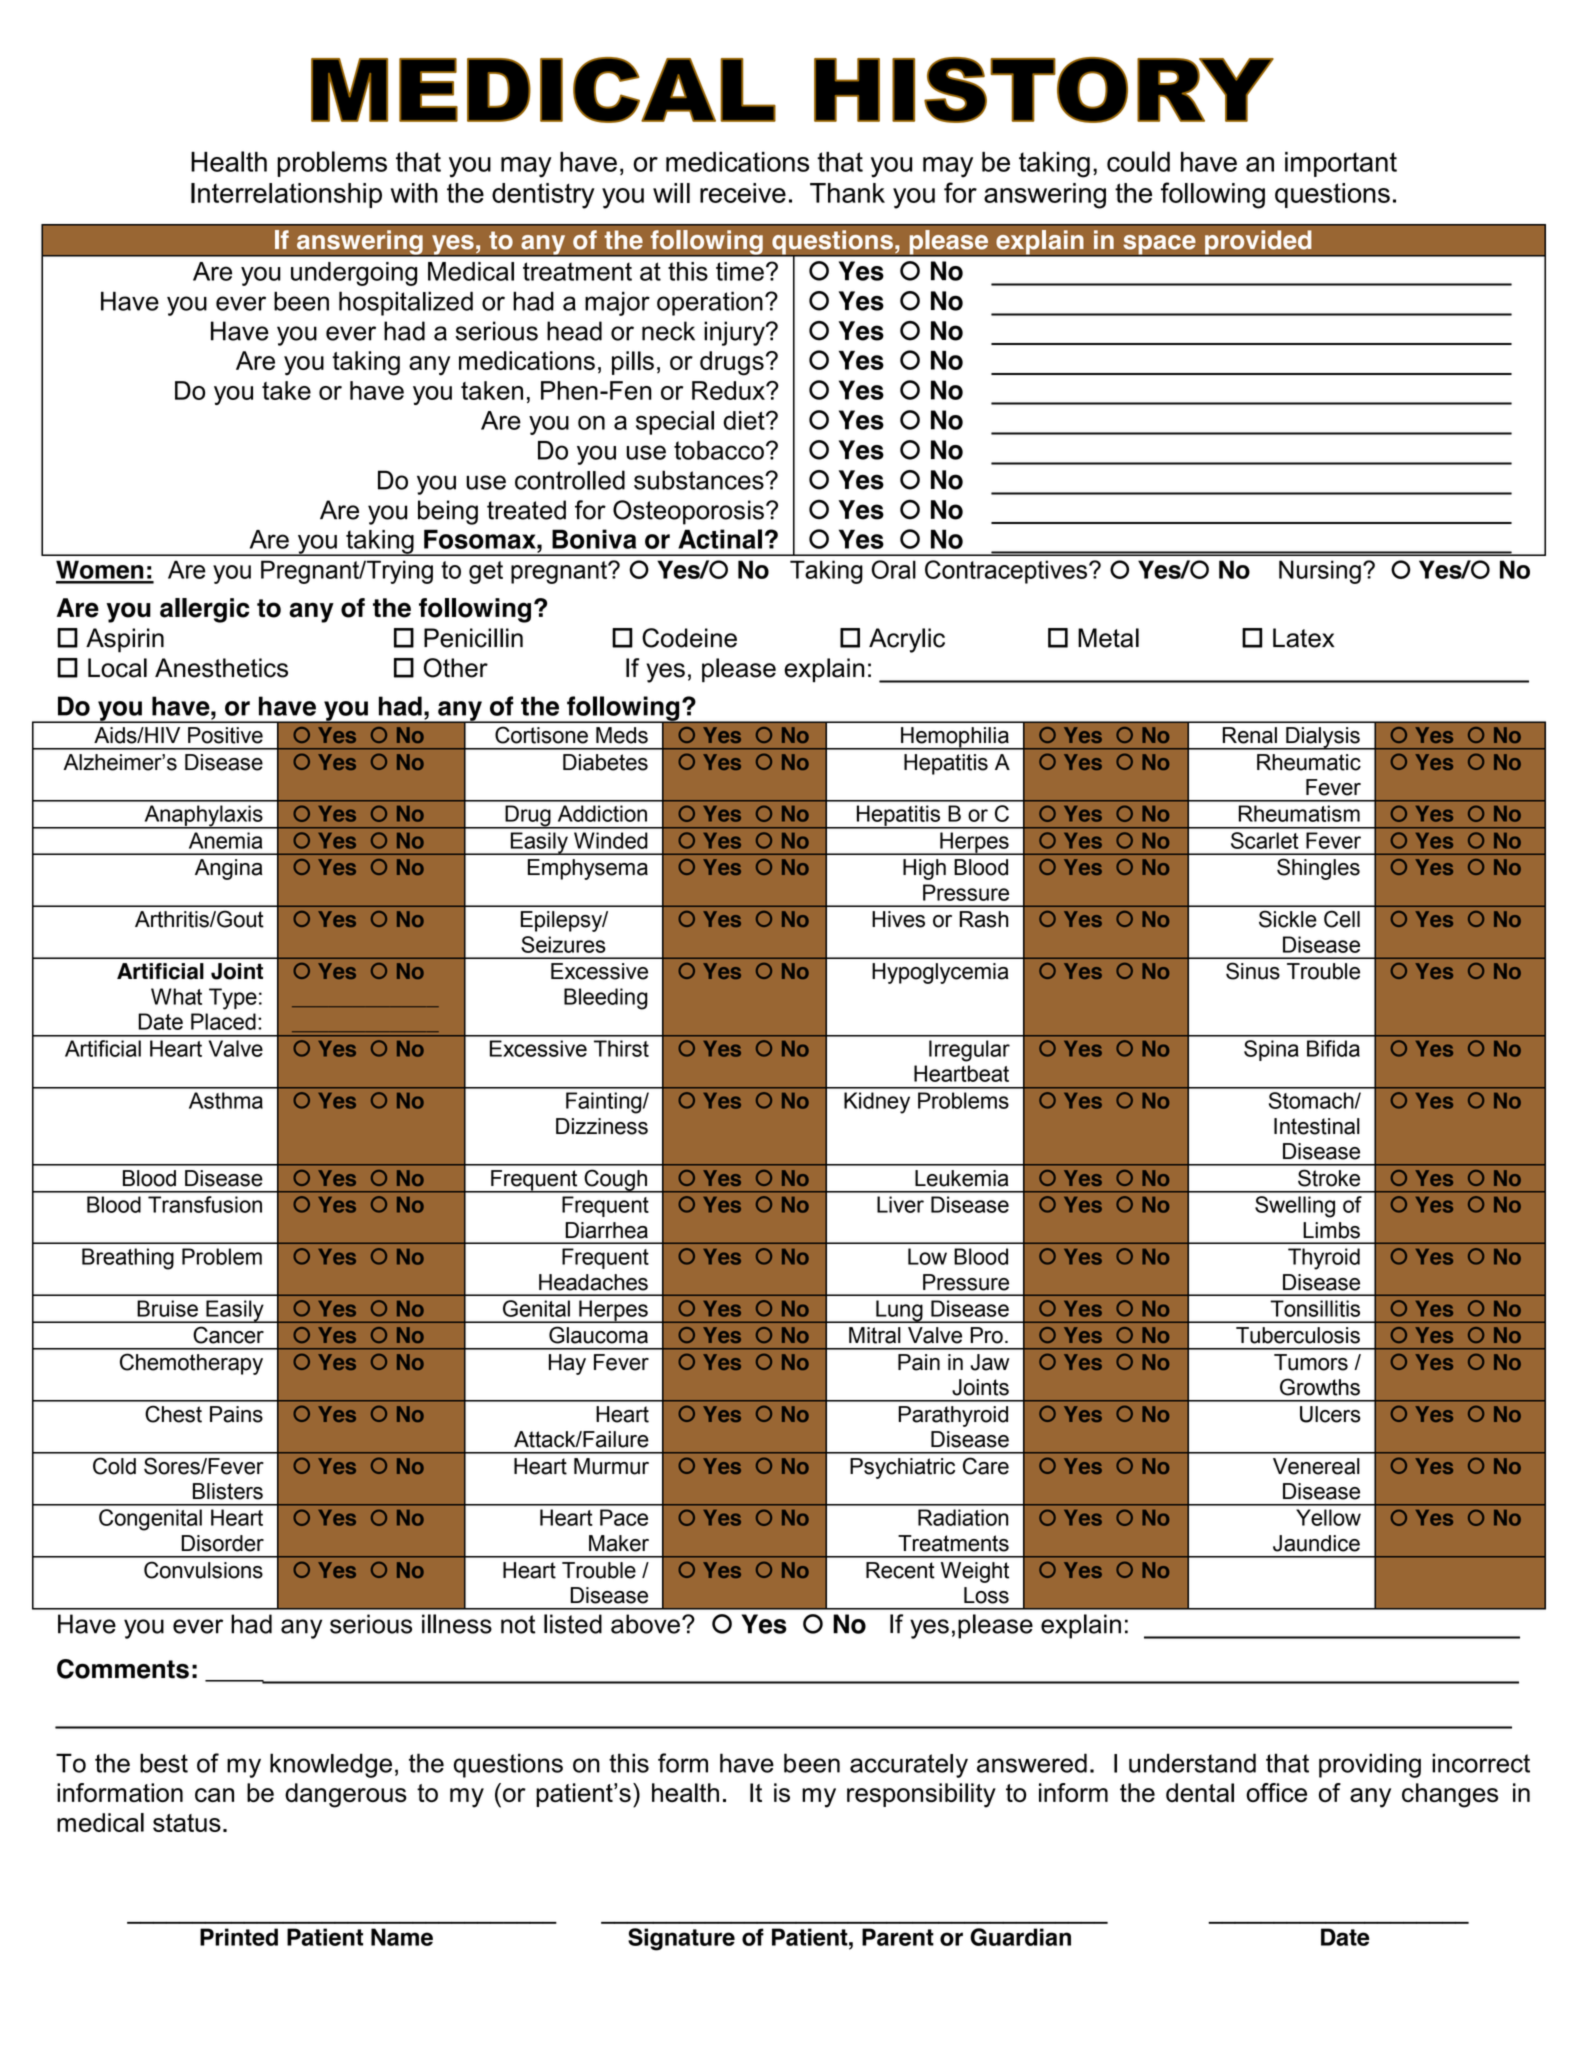 This document has width=1587, height=2054. Describe the element at coordinates (286, 195) in the document. I see `Interrelationship` at that location.
